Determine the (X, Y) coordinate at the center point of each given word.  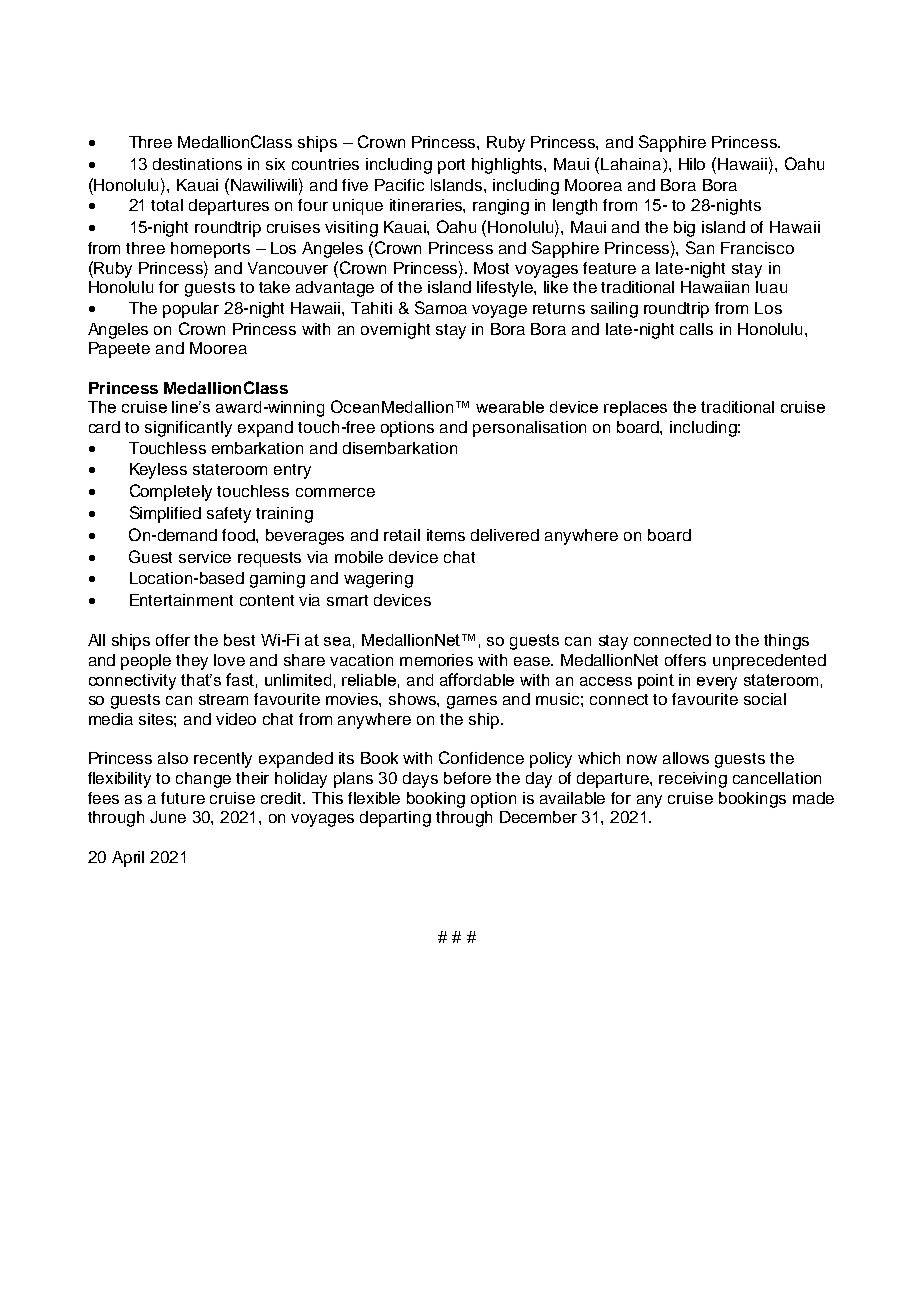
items (446, 535)
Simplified (165, 514)
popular (191, 310)
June (168, 817)
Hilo (692, 164)
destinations (197, 164)
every (717, 683)
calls (696, 329)
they (192, 662)
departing (395, 819)
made (813, 798)
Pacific (399, 185)
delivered (505, 535)
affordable (477, 679)
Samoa (441, 307)
